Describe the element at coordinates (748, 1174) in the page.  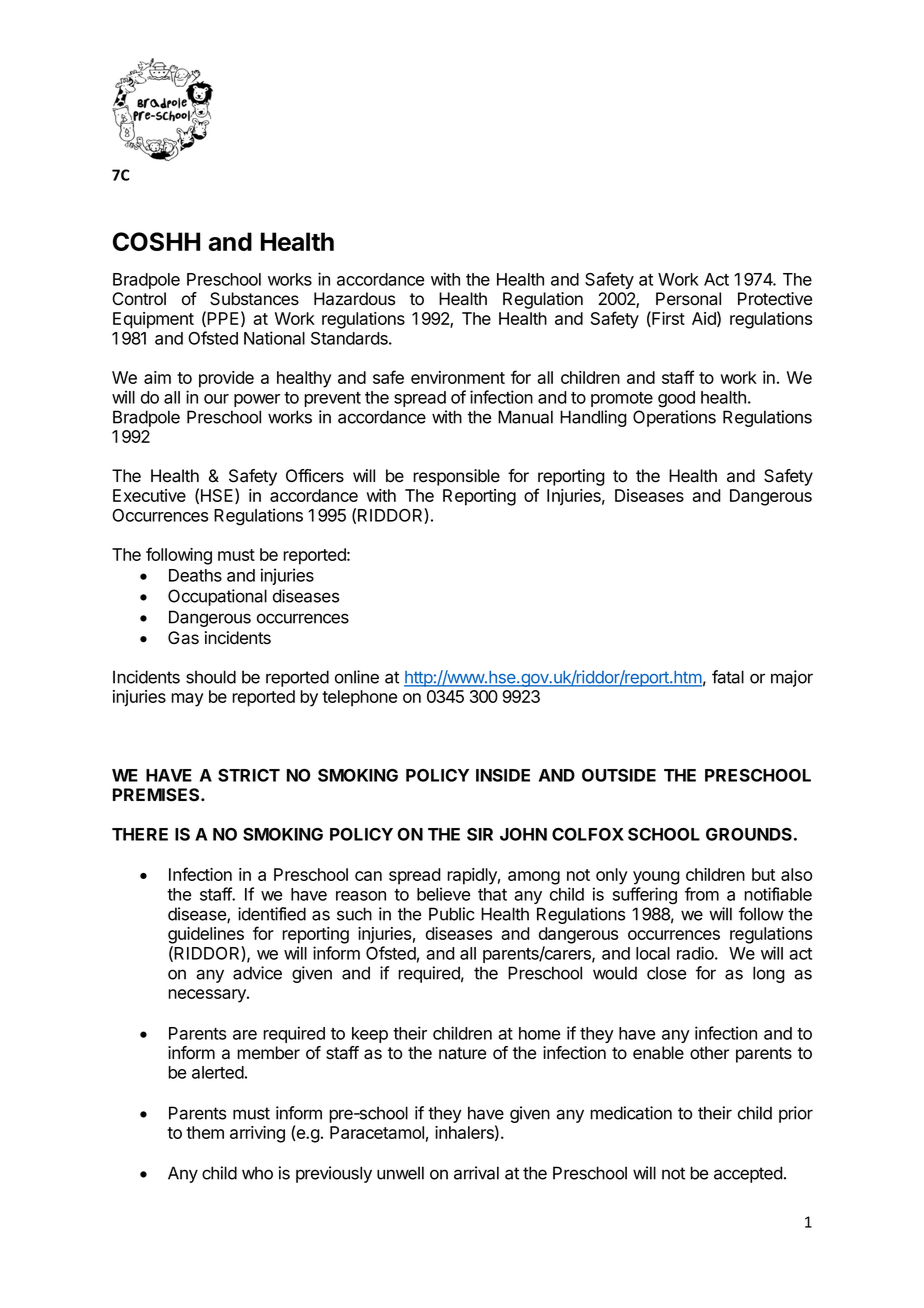
I see `accepted` at that location.
